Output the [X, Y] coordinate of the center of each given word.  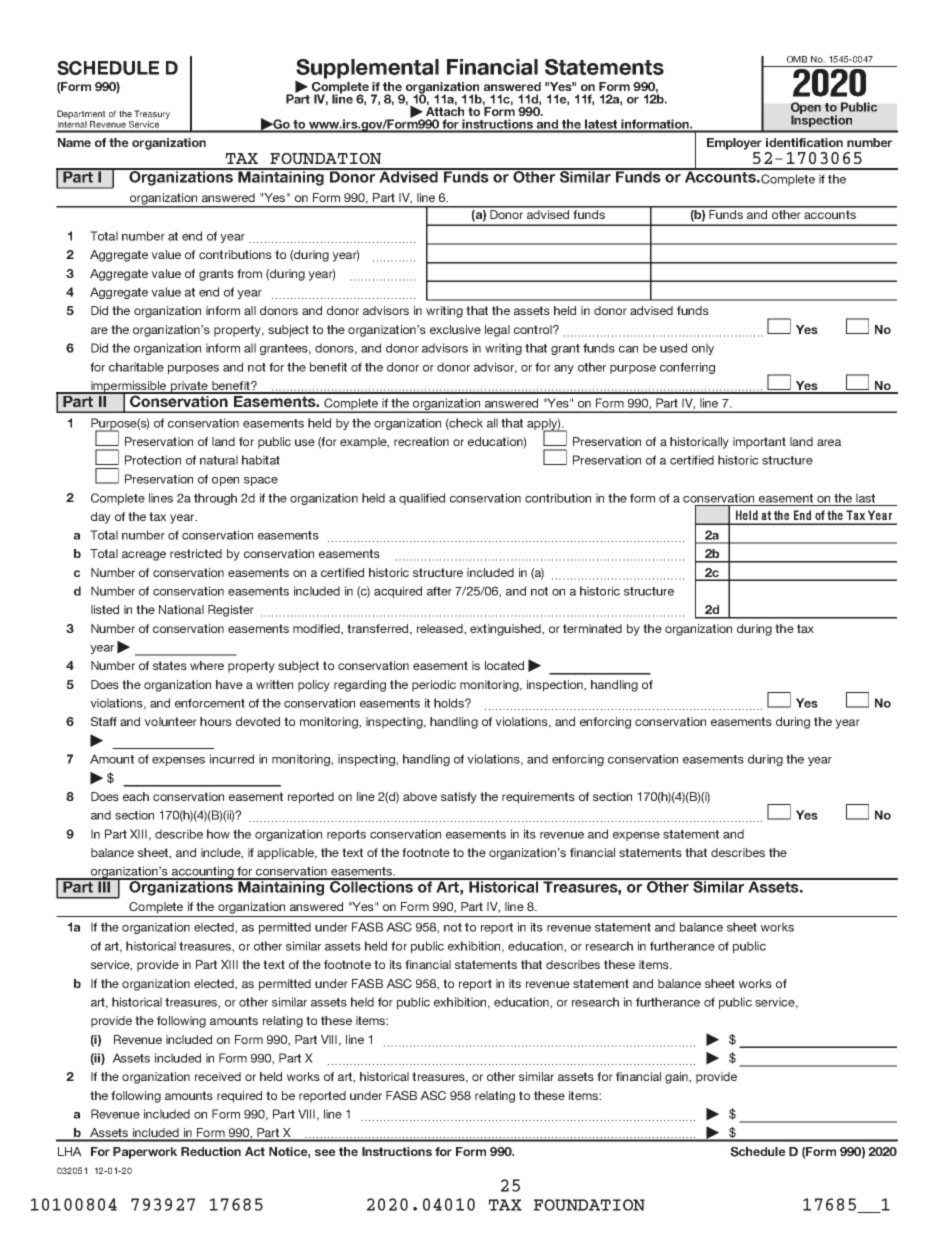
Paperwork [145, 1153]
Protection [153, 460]
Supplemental [367, 70]
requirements [538, 798]
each [136, 796]
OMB [797, 59]
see [325, 1152]
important [759, 443]
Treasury [152, 114]
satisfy [459, 798]
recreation [421, 441]
